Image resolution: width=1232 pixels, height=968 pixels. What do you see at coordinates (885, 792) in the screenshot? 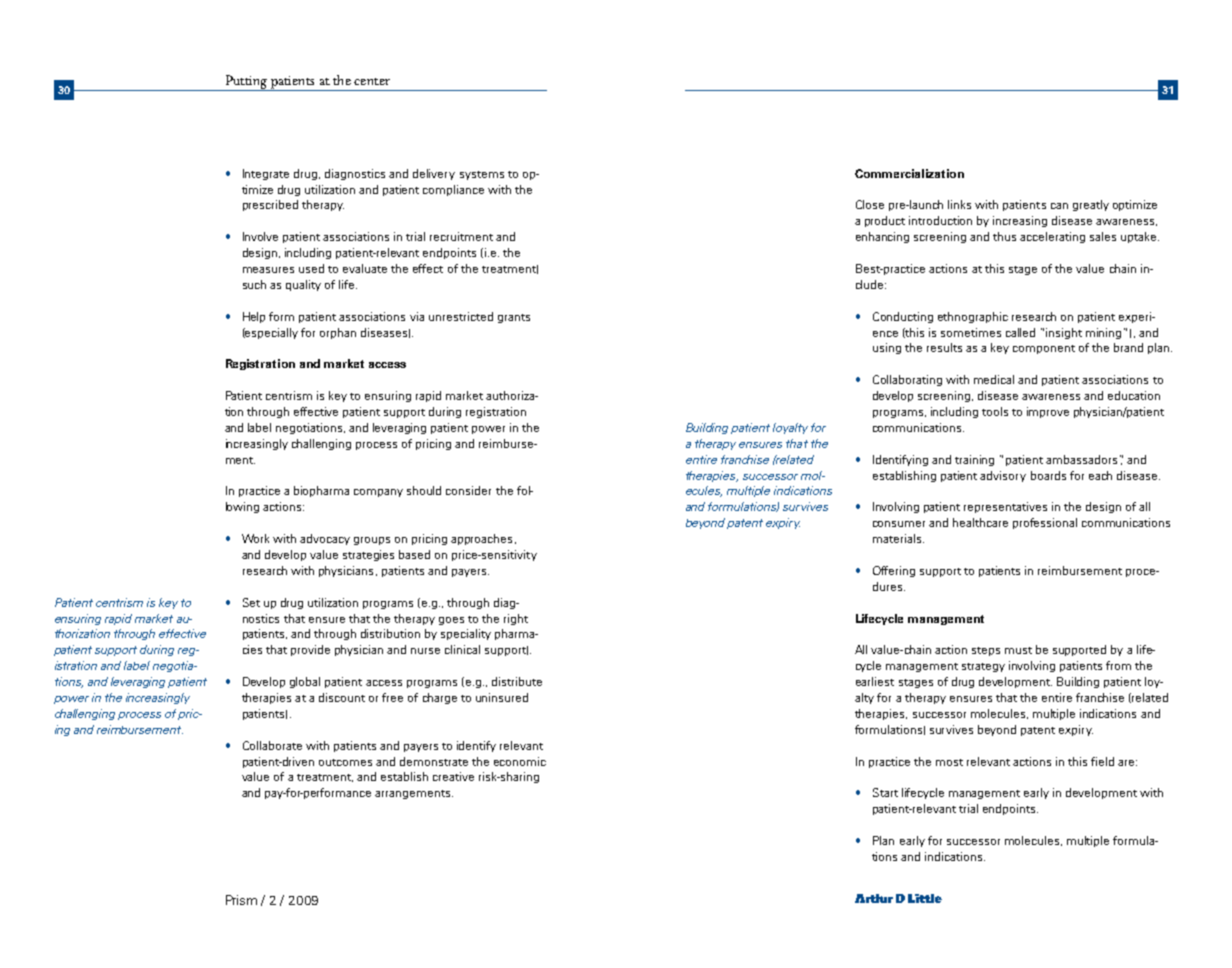
I see `Start` at bounding box center [885, 792].
